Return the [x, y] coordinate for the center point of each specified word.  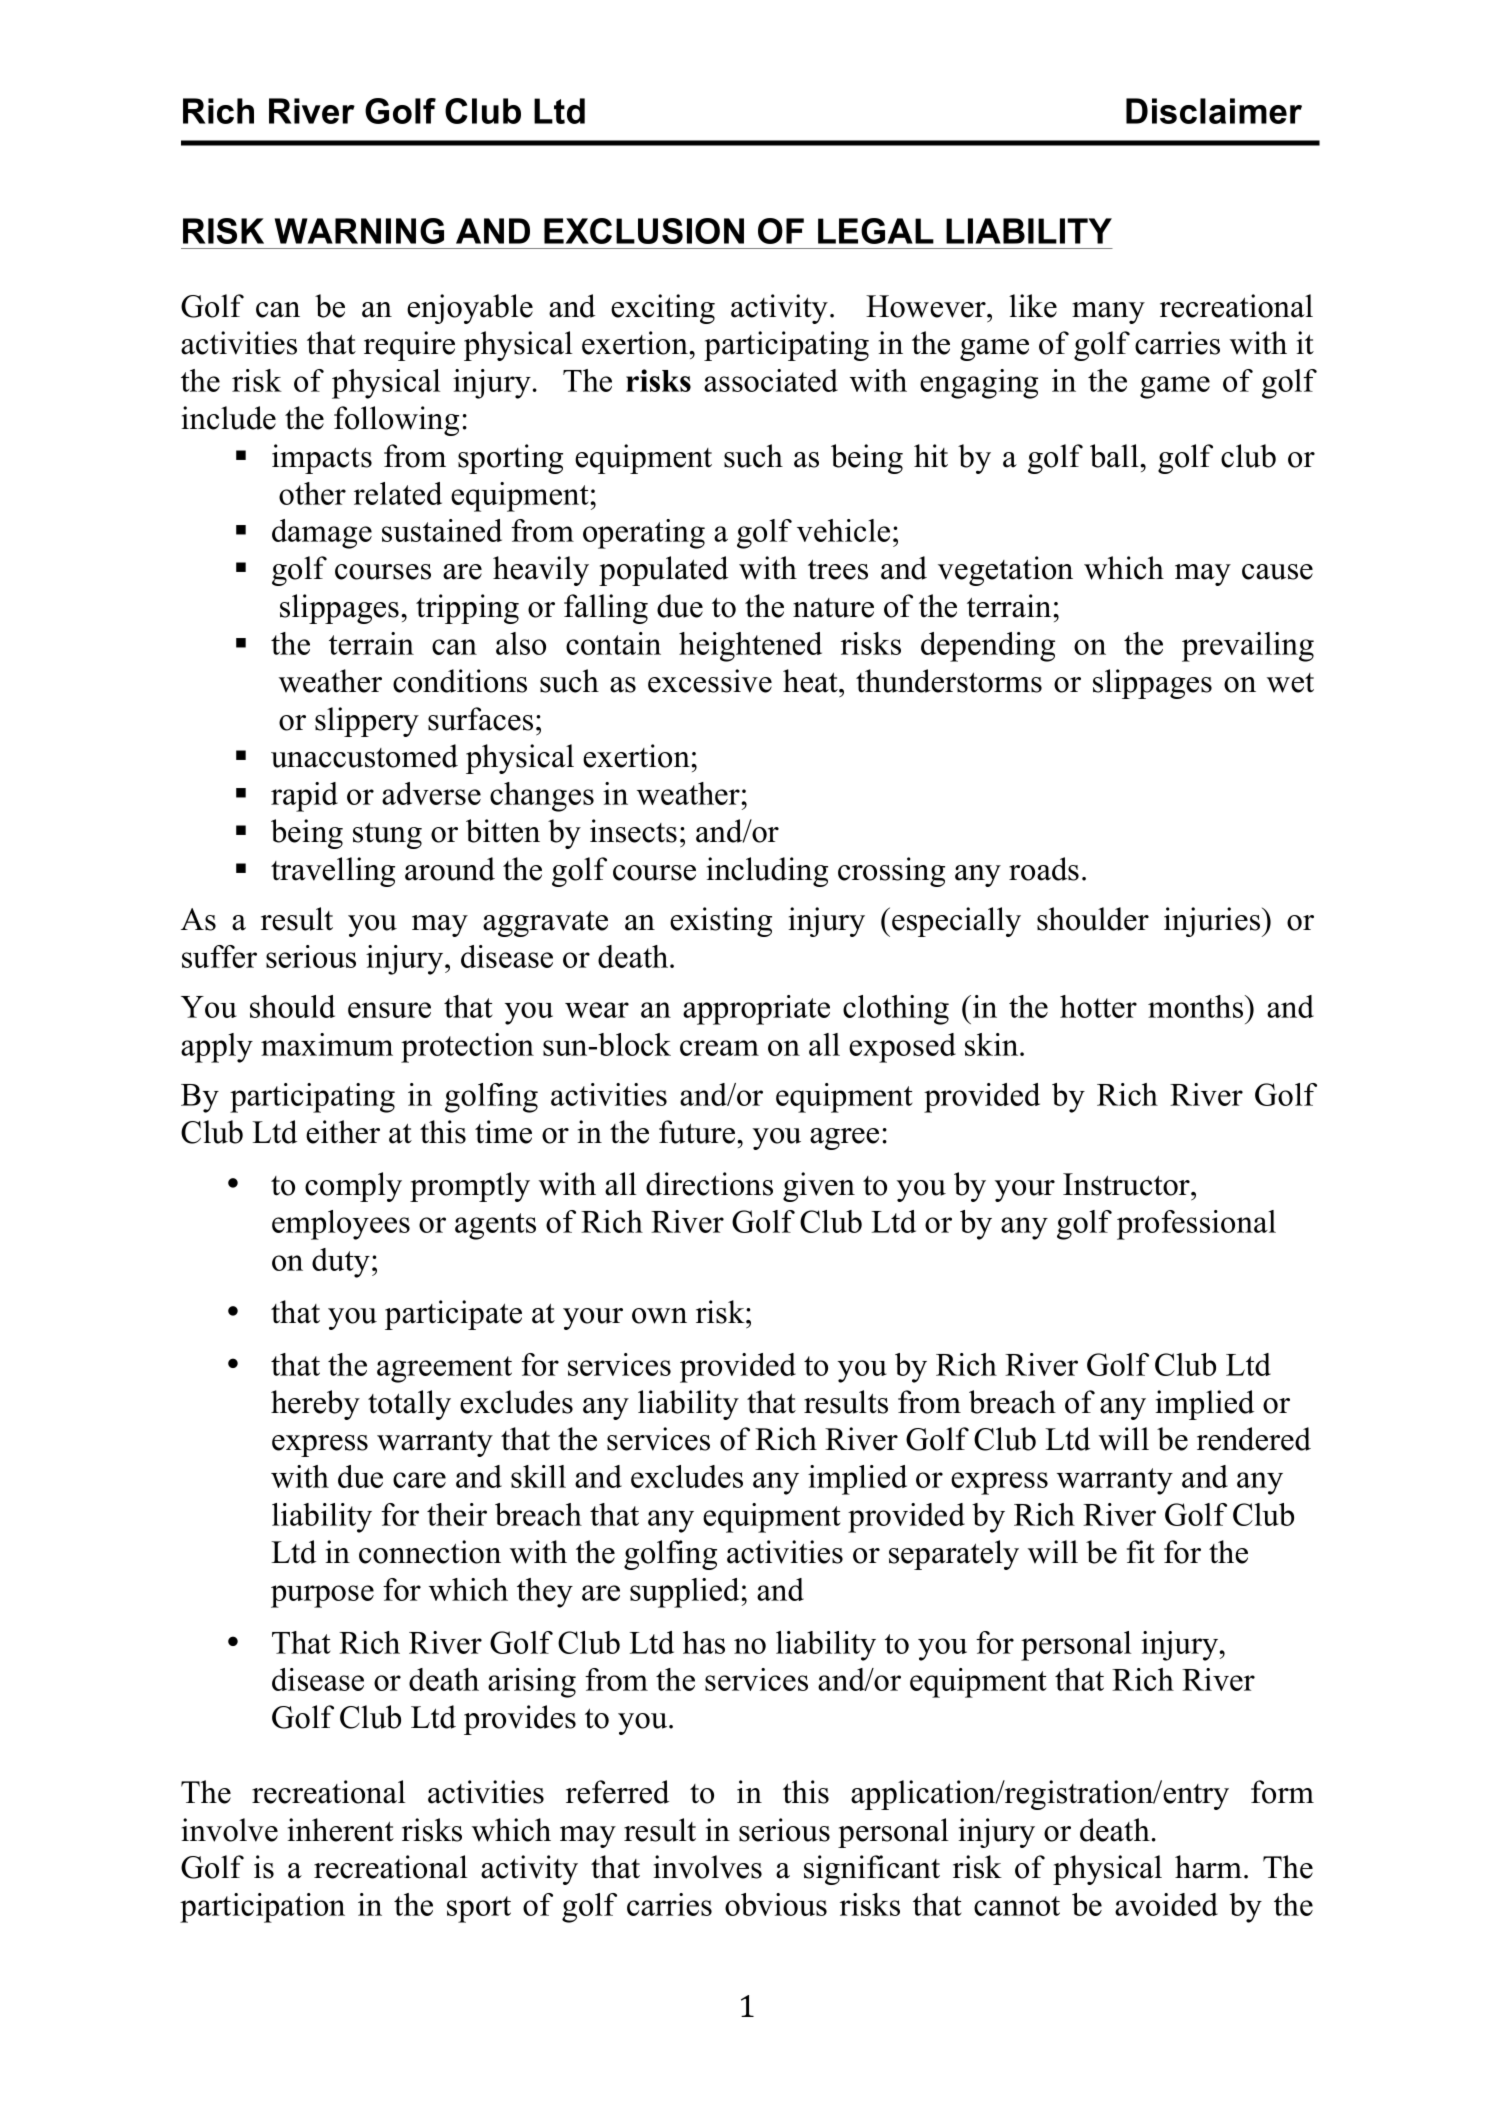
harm [1208, 1867]
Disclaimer [1214, 111]
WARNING [359, 231]
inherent [341, 1830]
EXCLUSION [644, 231]
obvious [776, 1904]
